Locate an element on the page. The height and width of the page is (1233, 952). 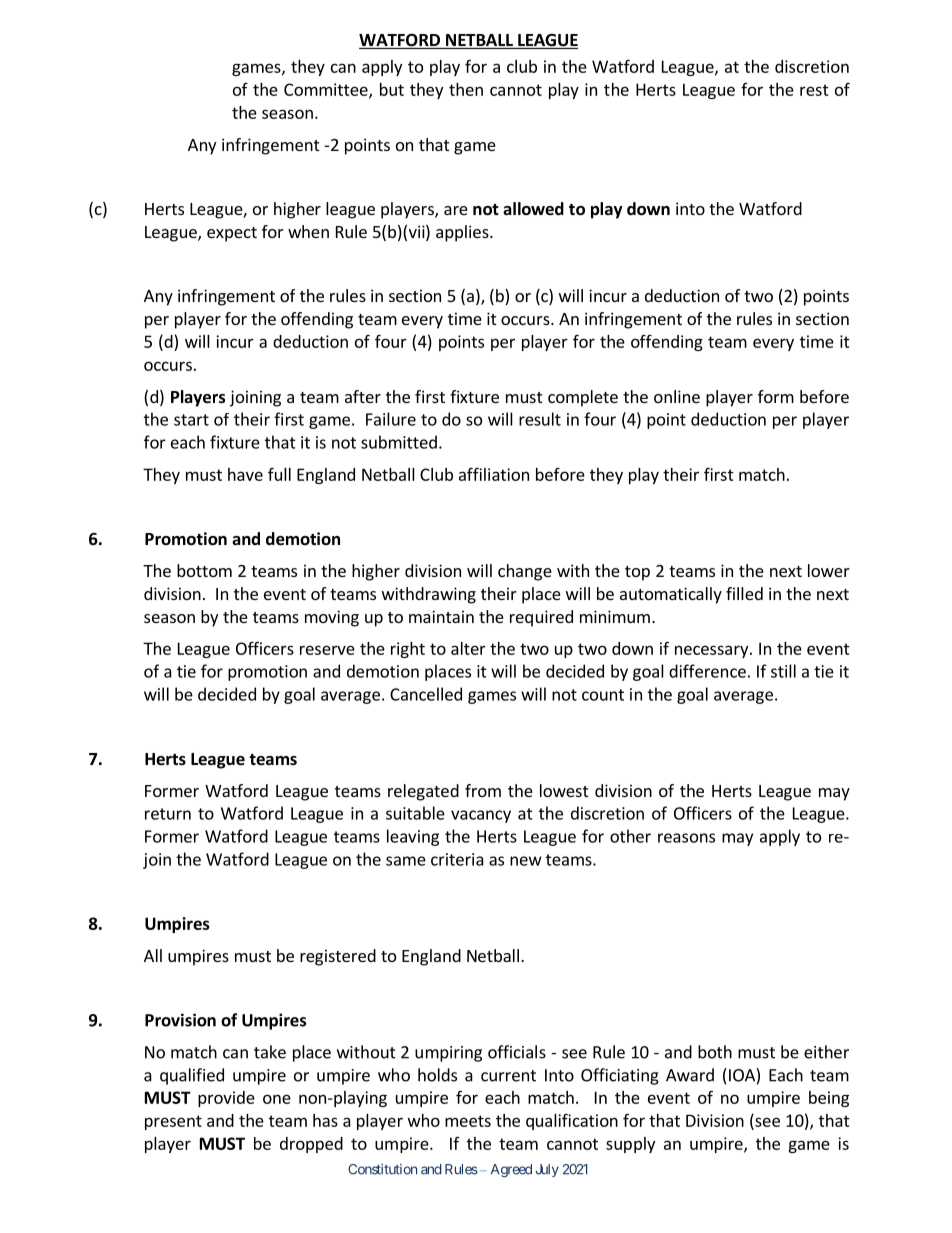
rest is located at coordinates (814, 90).
